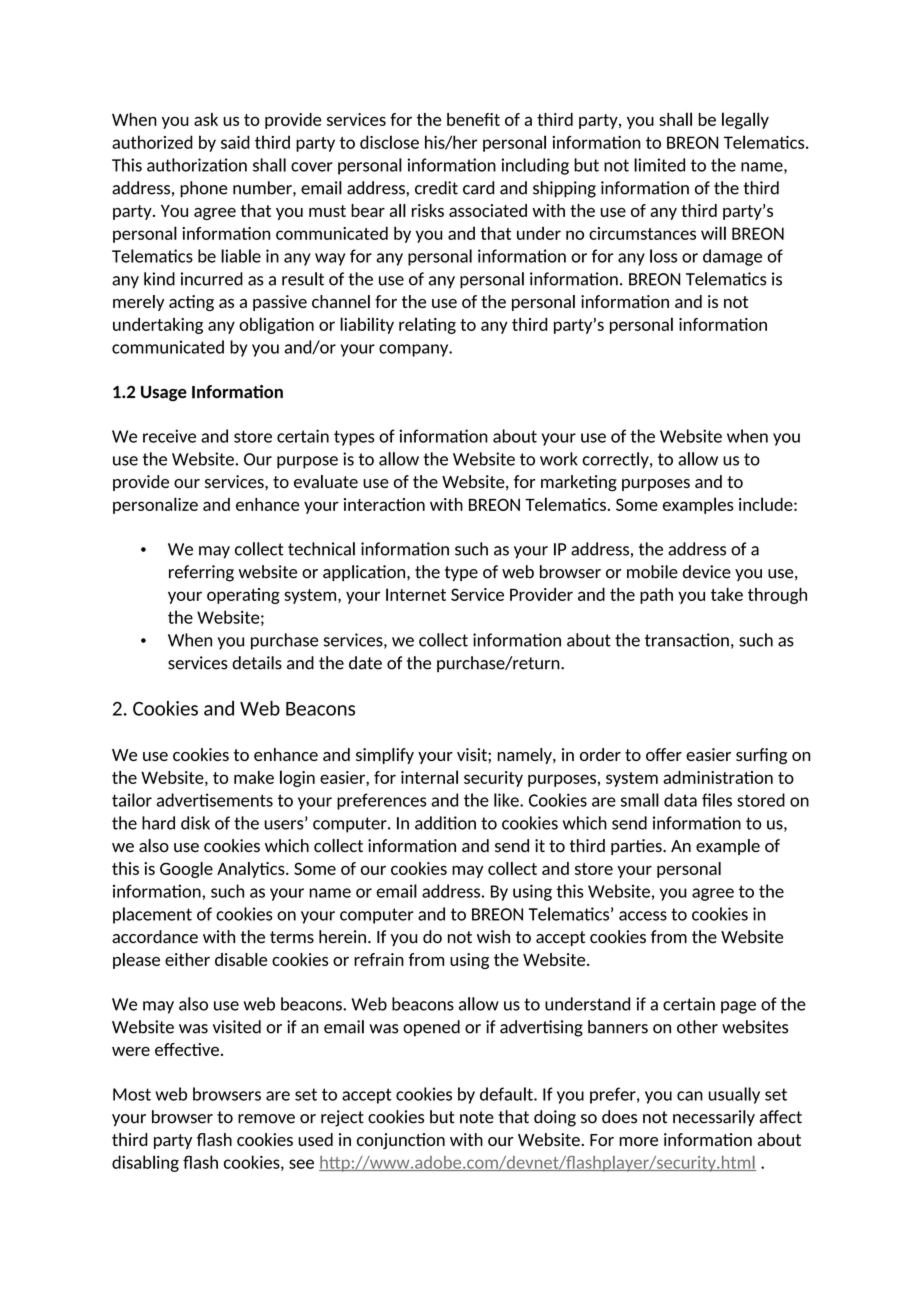  What do you see at coordinates (659, 165) in the page?
I see `limited` at bounding box center [659, 165].
